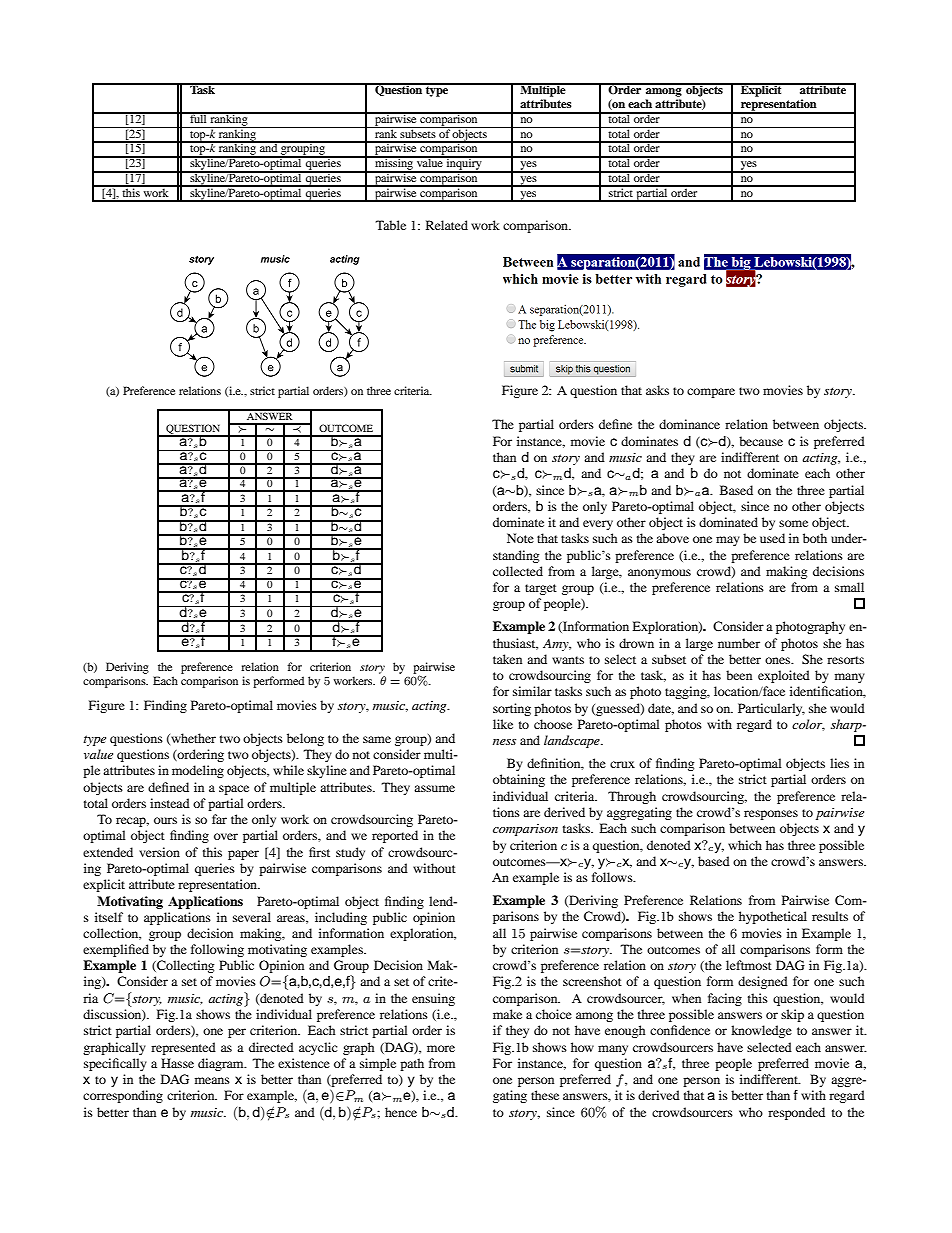 This screenshot has width=952, height=1233. What do you see at coordinates (441, 1048) in the screenshot?
I see `more` at bounding box center [441, 1048].
